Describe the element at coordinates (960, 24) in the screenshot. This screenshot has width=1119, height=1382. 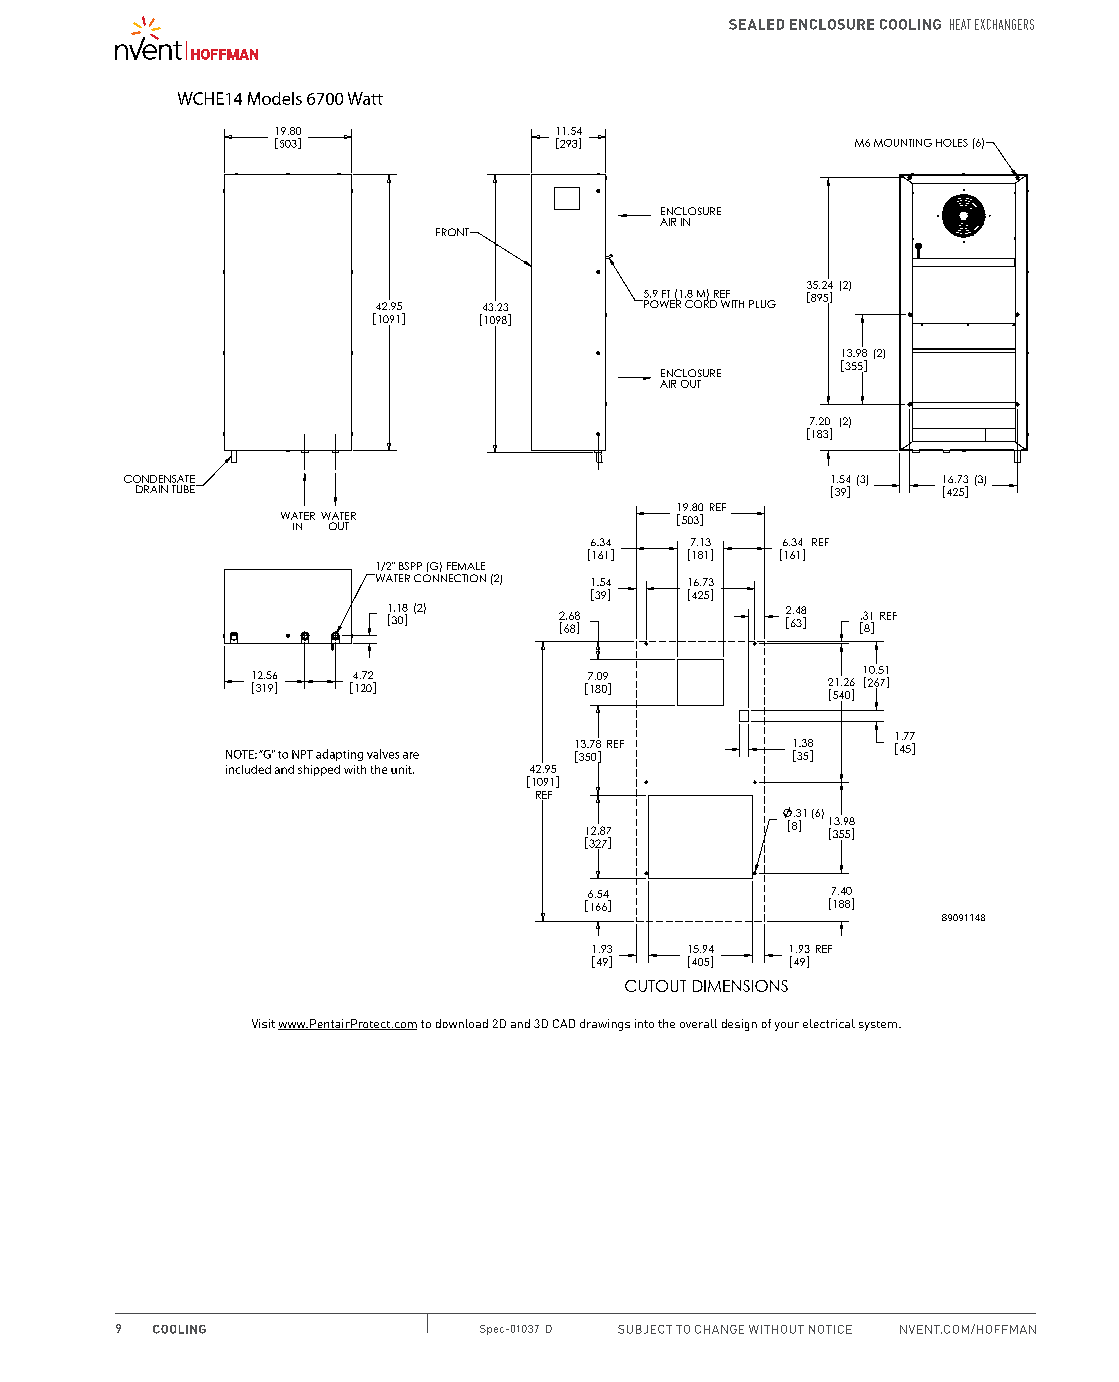
I see `Heat` at that location.
